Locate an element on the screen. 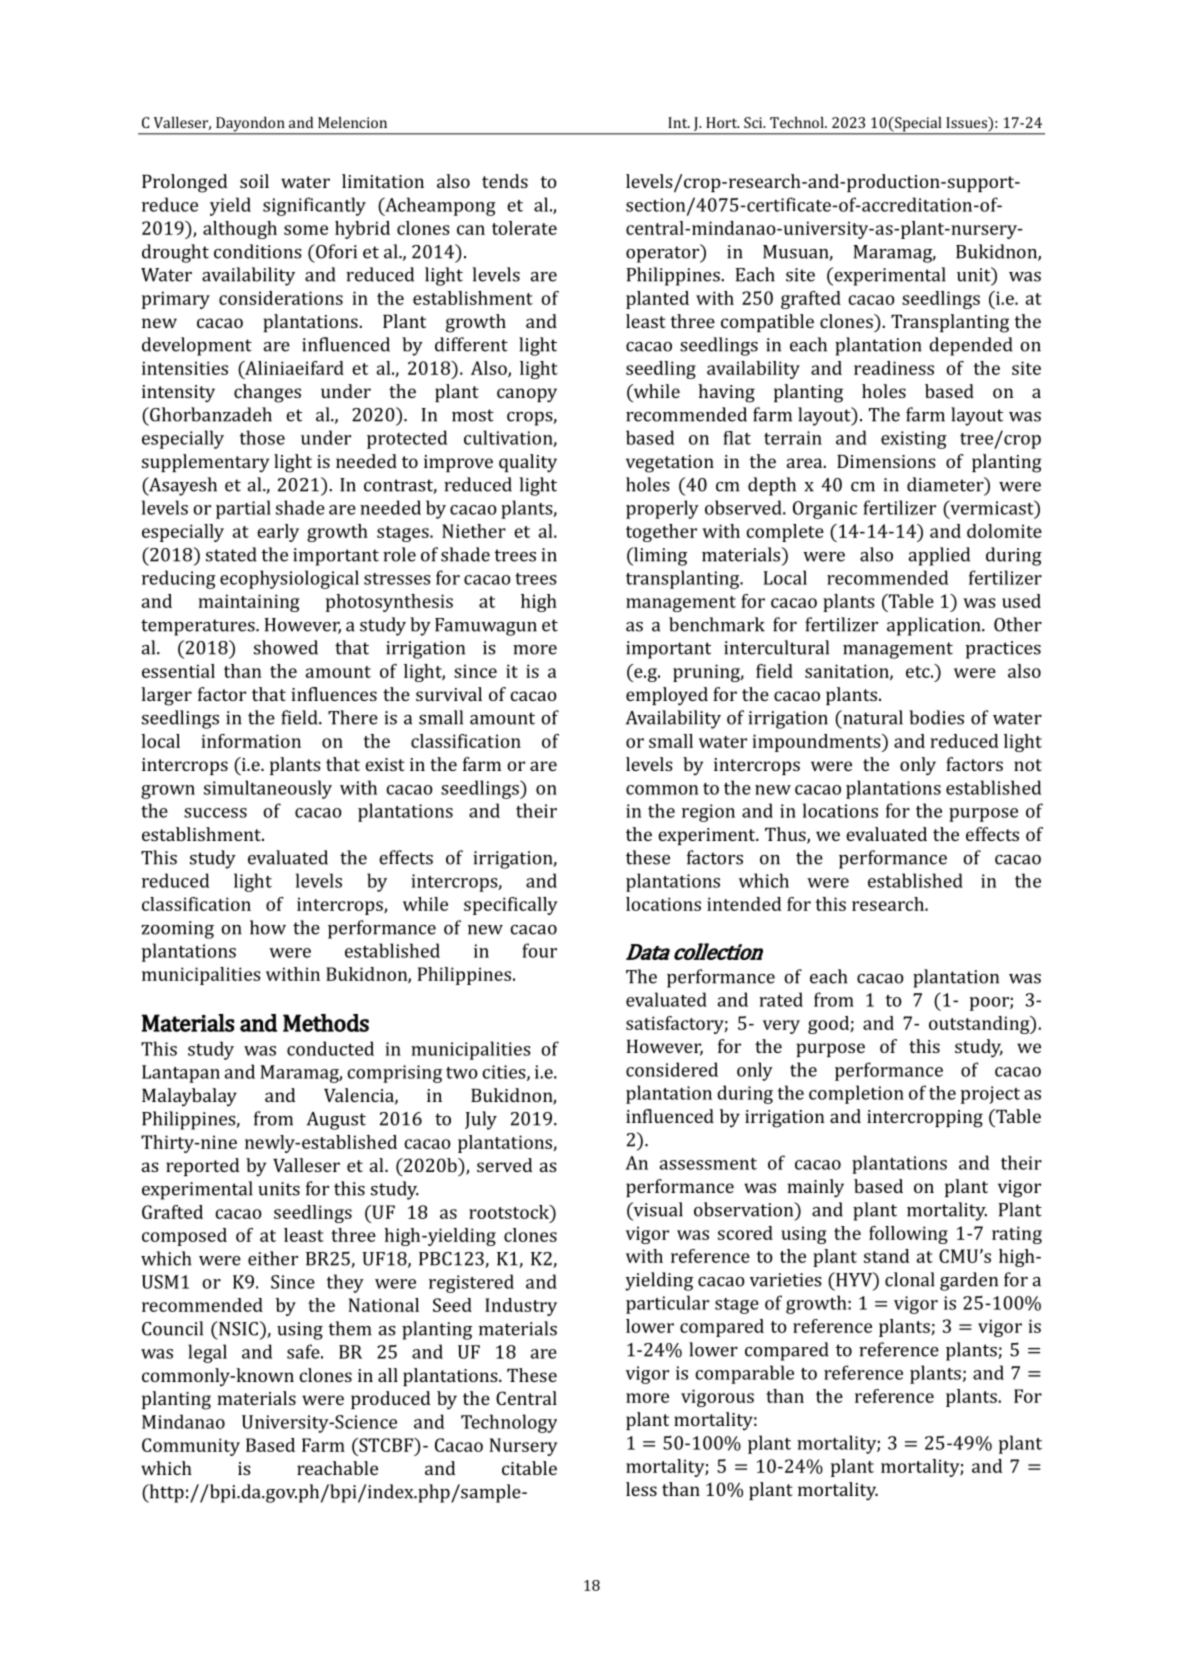 This screenshot has height=1674, width=1183. Issues is located at coordinates (967, 122).
